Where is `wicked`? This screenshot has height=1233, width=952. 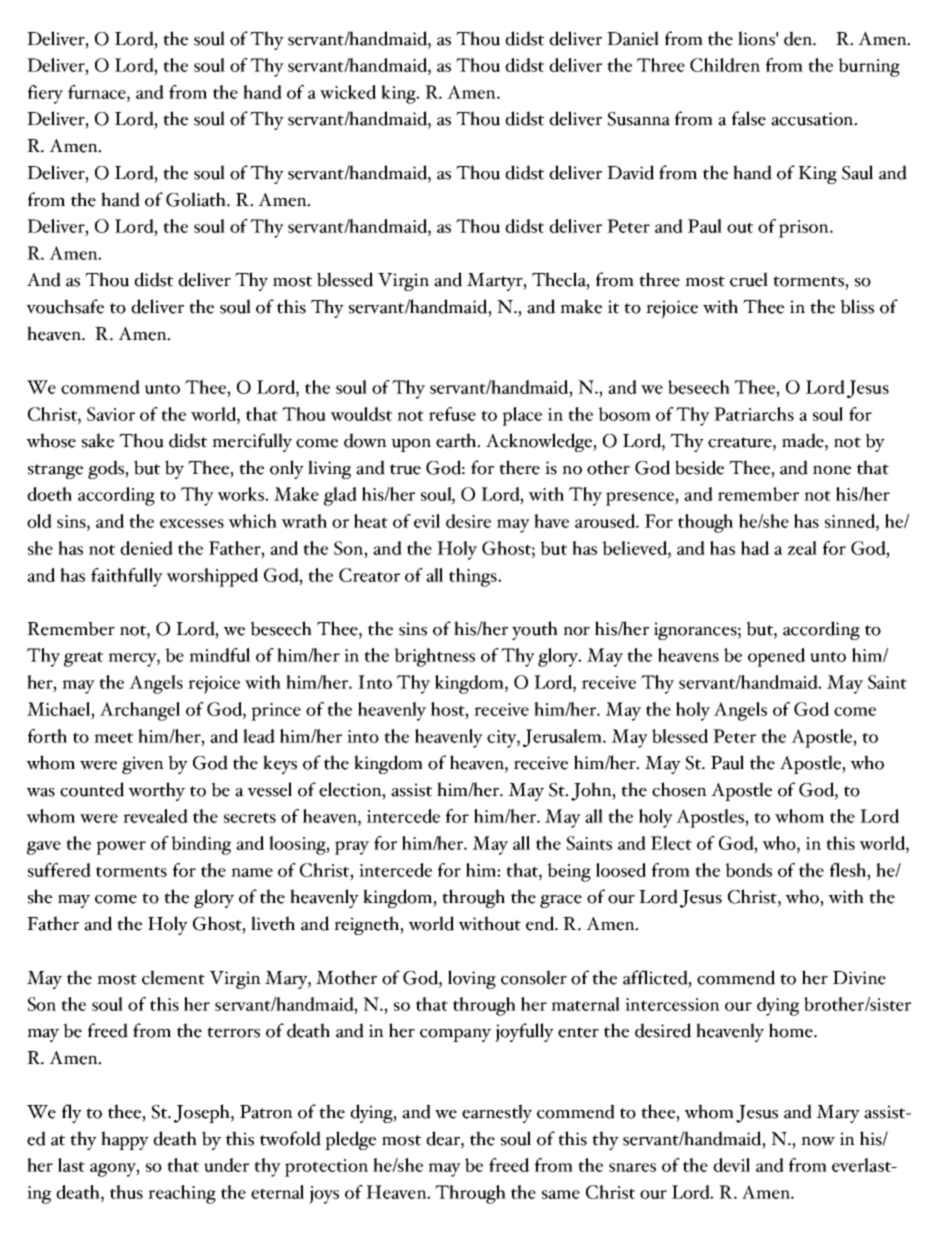
wicked is located at coordinates (348, 92).
